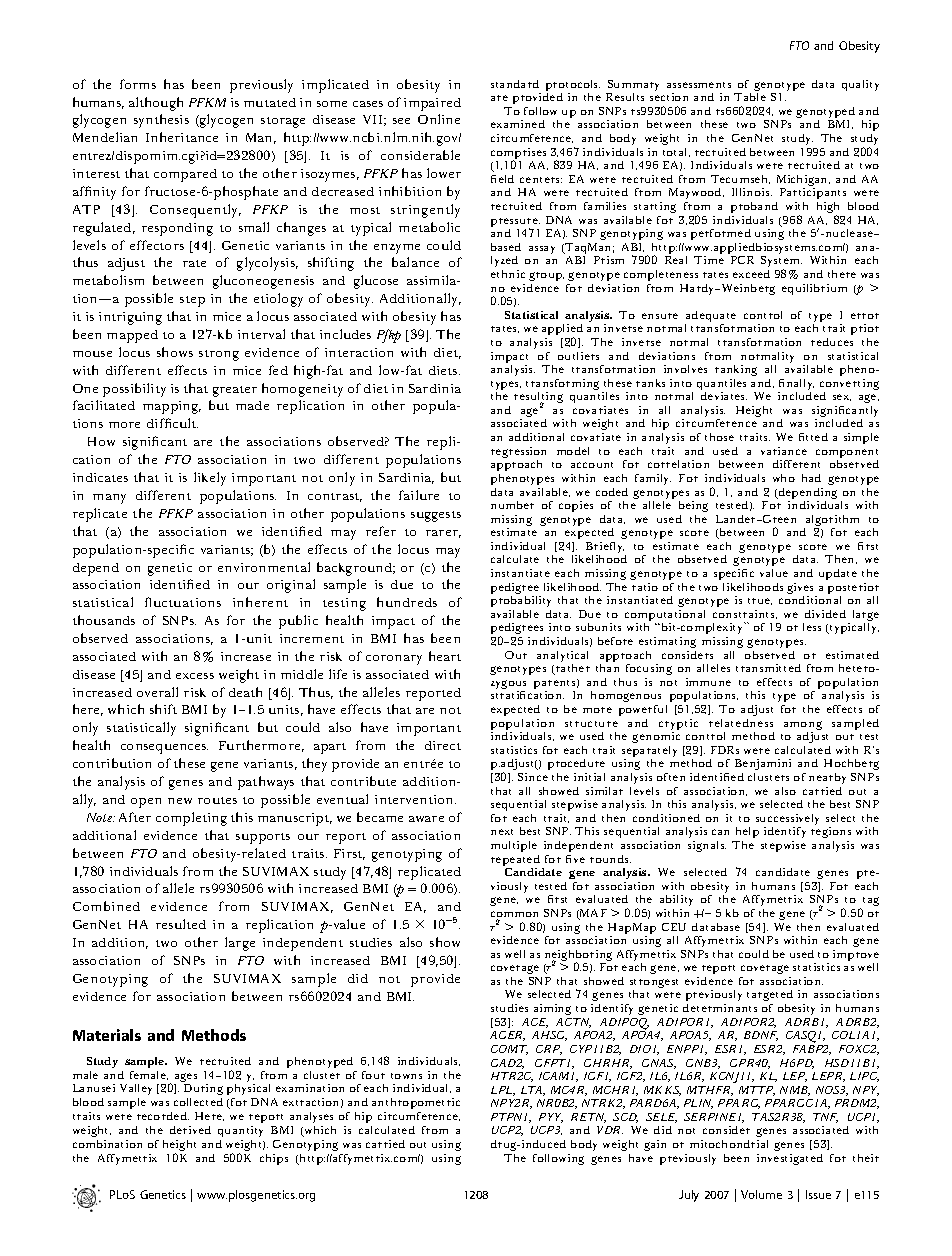  I want to click on Online, so click(439, 119).
